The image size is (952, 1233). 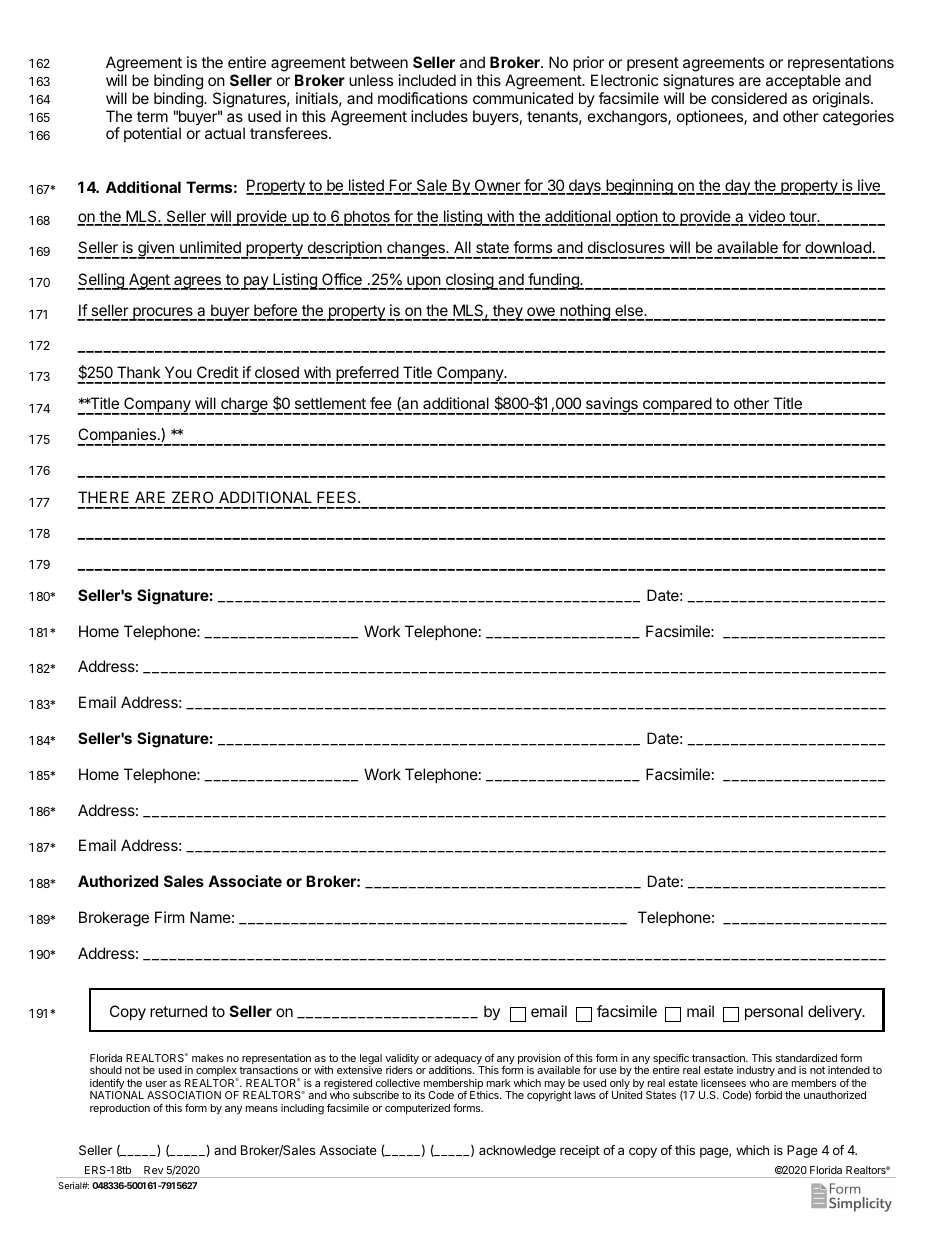 What do you see at coordinates (225, 133) in the screenshot?
I see `actual` at bounding box center [225, 133].
